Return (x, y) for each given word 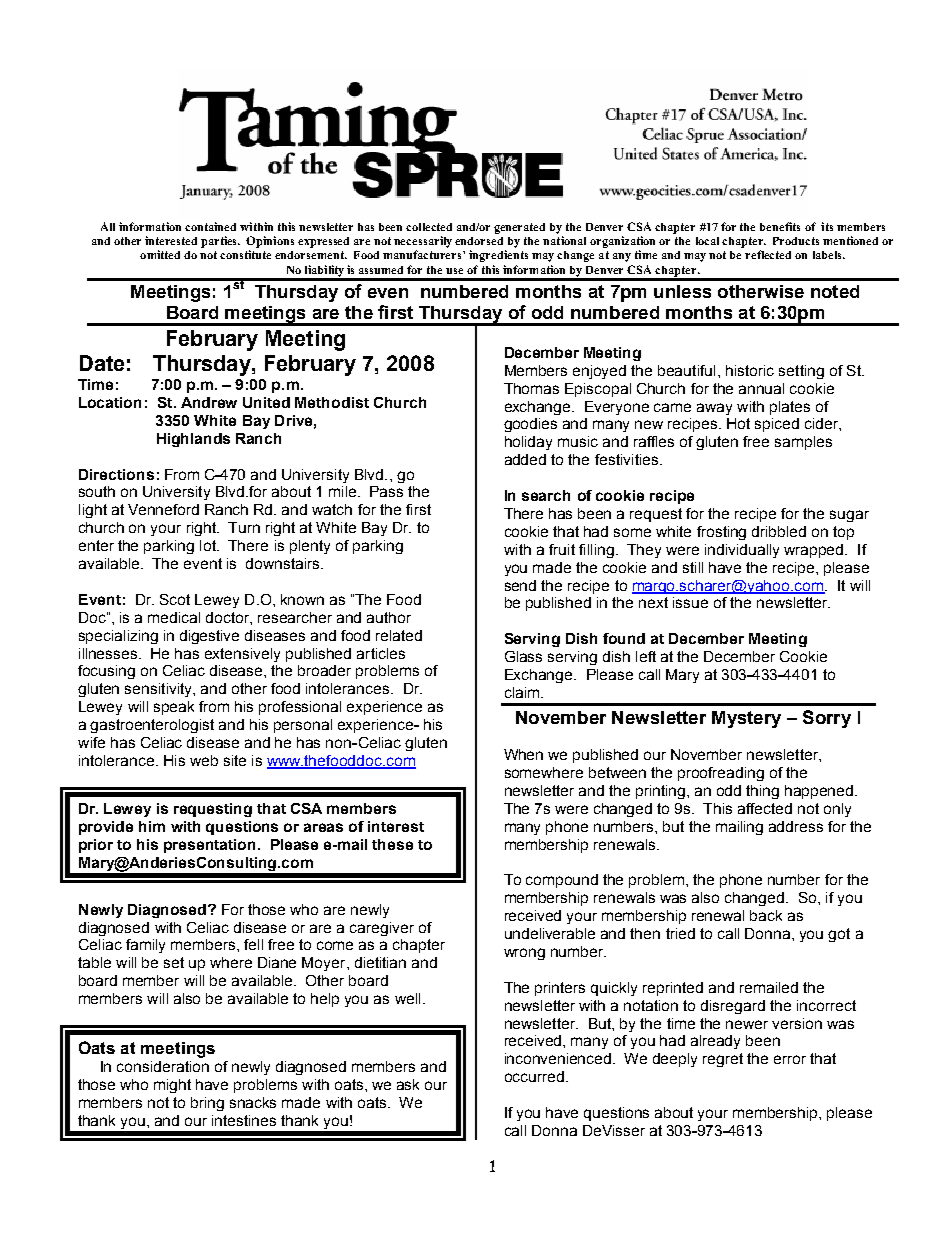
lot (209, 545)
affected (765, 808)
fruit (562, 549)
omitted (160, 254)
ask (408, 1084)
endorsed (479, 241)
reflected (768, 254)
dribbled (779, 531)
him (152, 826)
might (172, 1086)
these (392, 844)
